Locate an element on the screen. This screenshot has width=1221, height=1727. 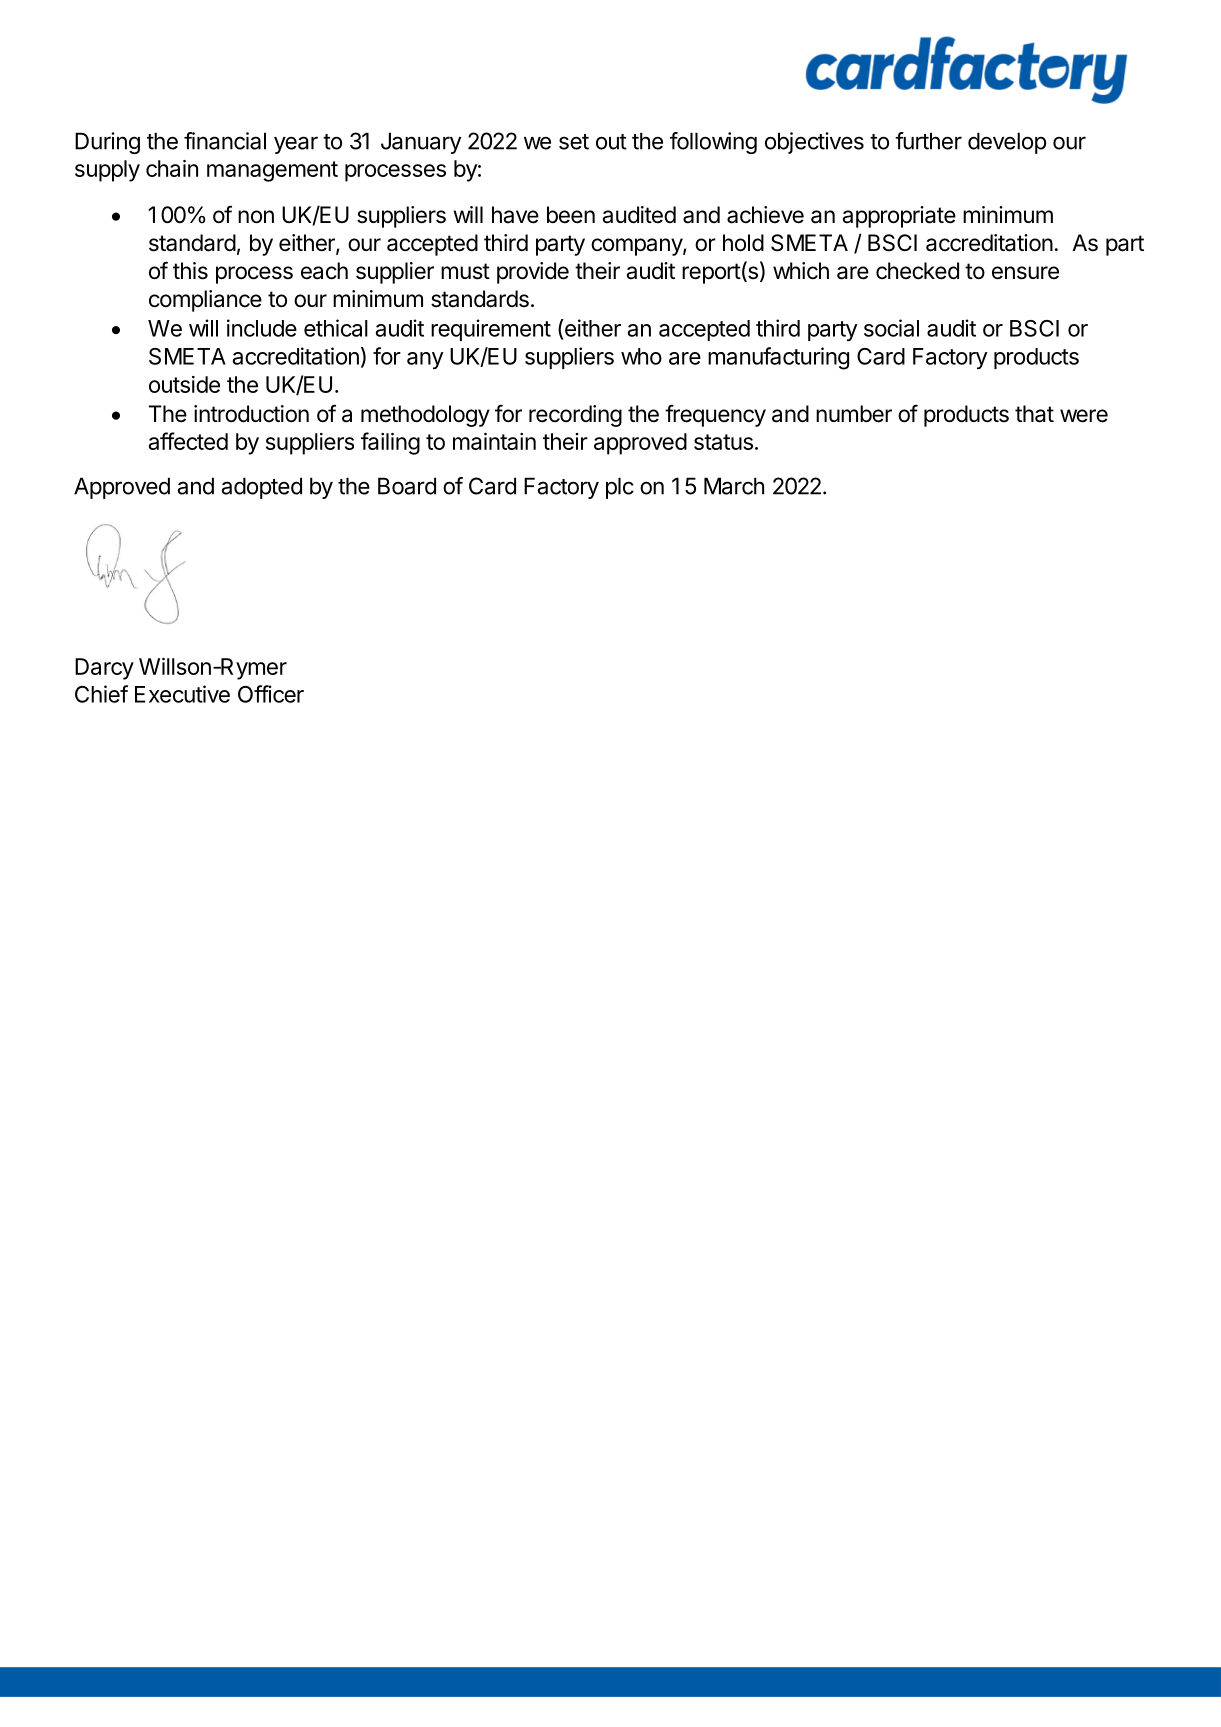
provide is located at coordinates (533, 273).
